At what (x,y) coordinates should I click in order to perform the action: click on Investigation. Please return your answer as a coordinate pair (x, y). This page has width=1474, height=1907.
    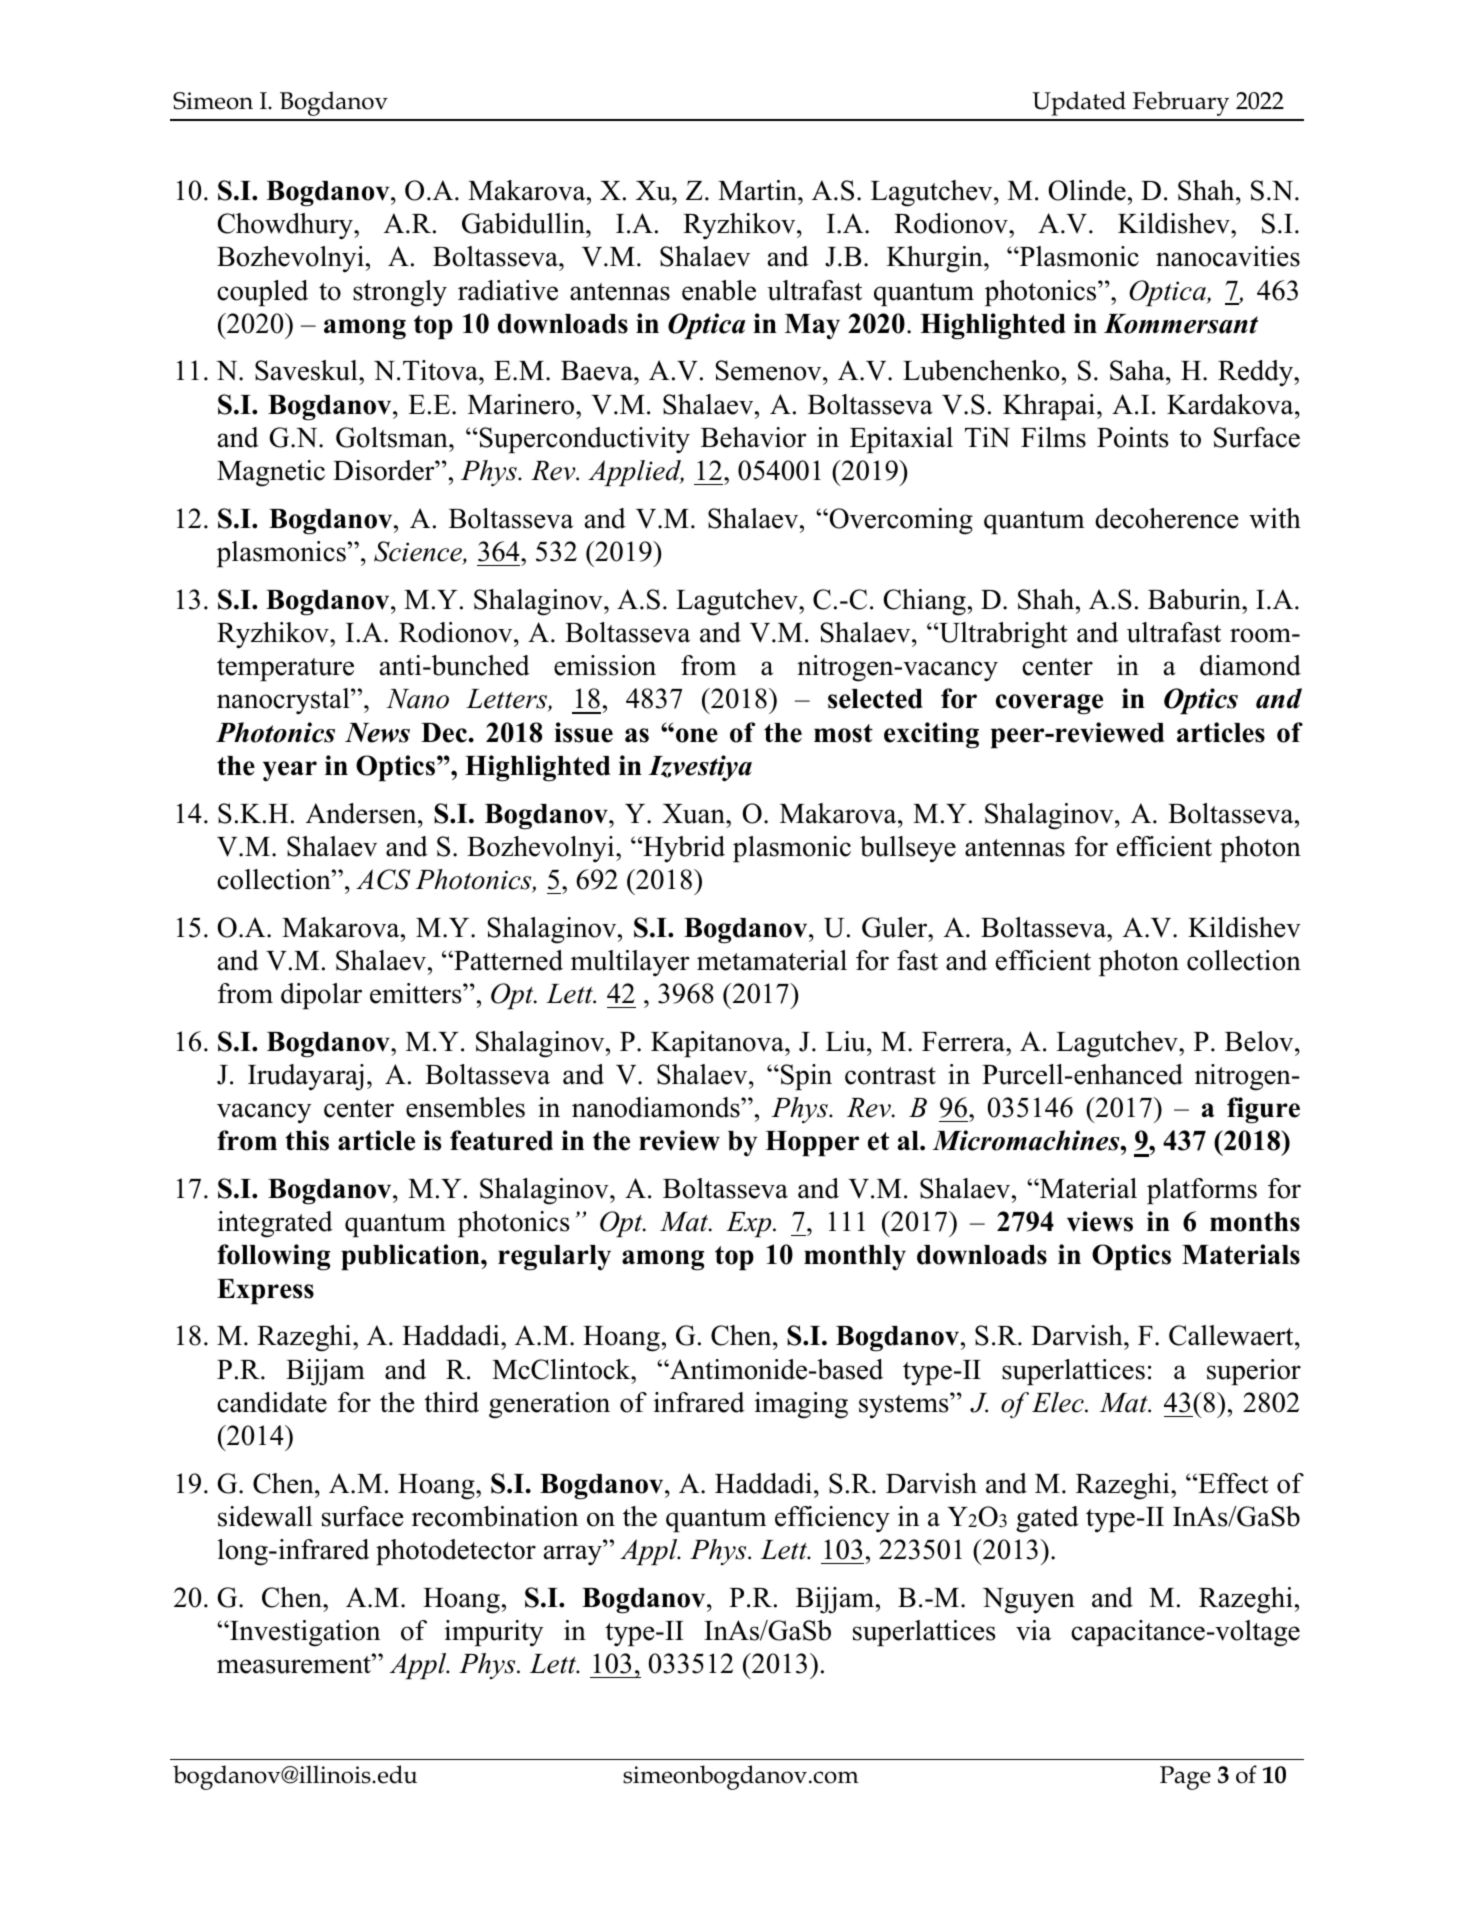
    Looking at the image, I should click on (304, 1633).
